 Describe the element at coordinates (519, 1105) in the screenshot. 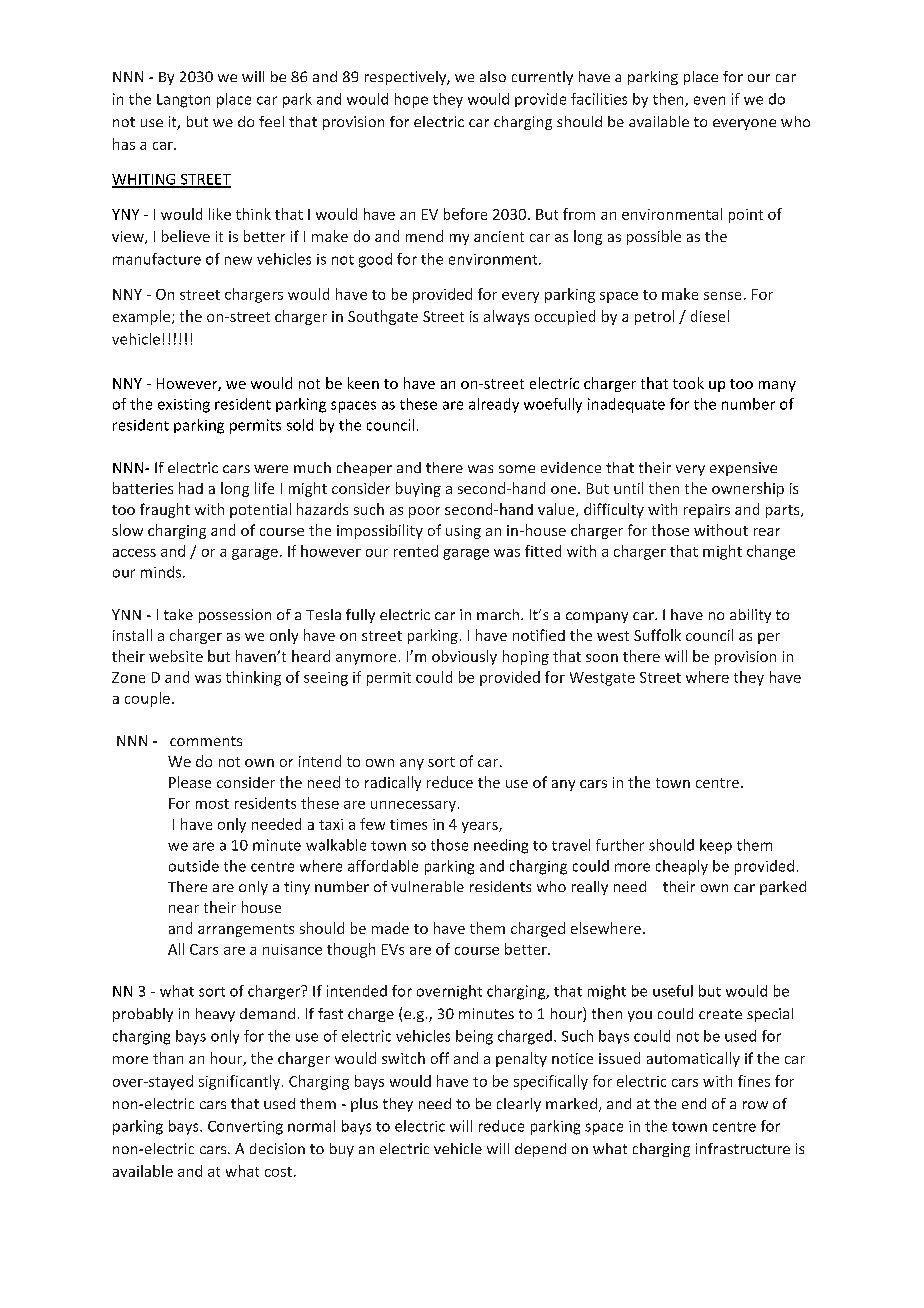

I see `clearly` at that location.
